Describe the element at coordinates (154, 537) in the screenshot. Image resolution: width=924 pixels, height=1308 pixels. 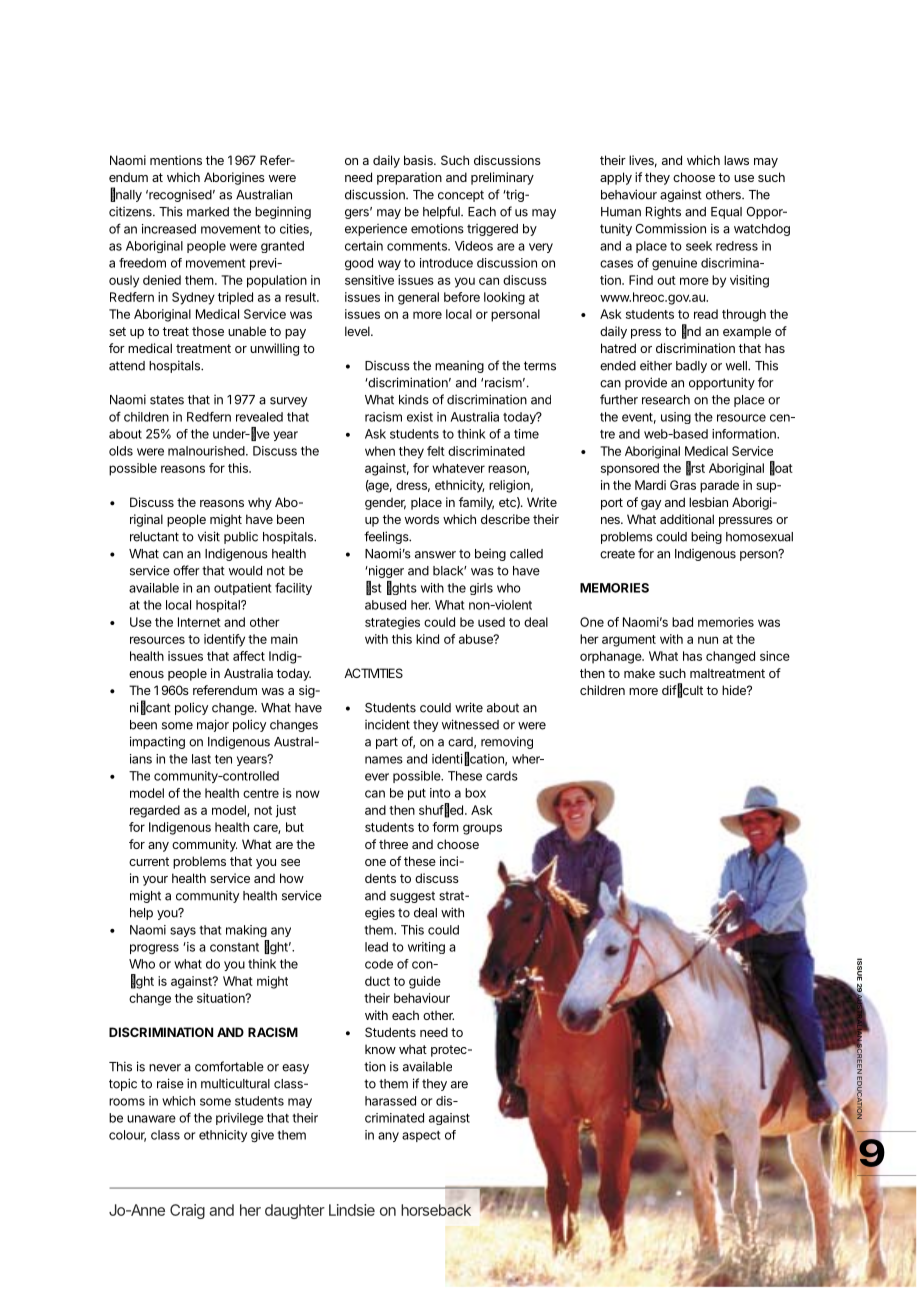
I see `reluctant` at that location.
